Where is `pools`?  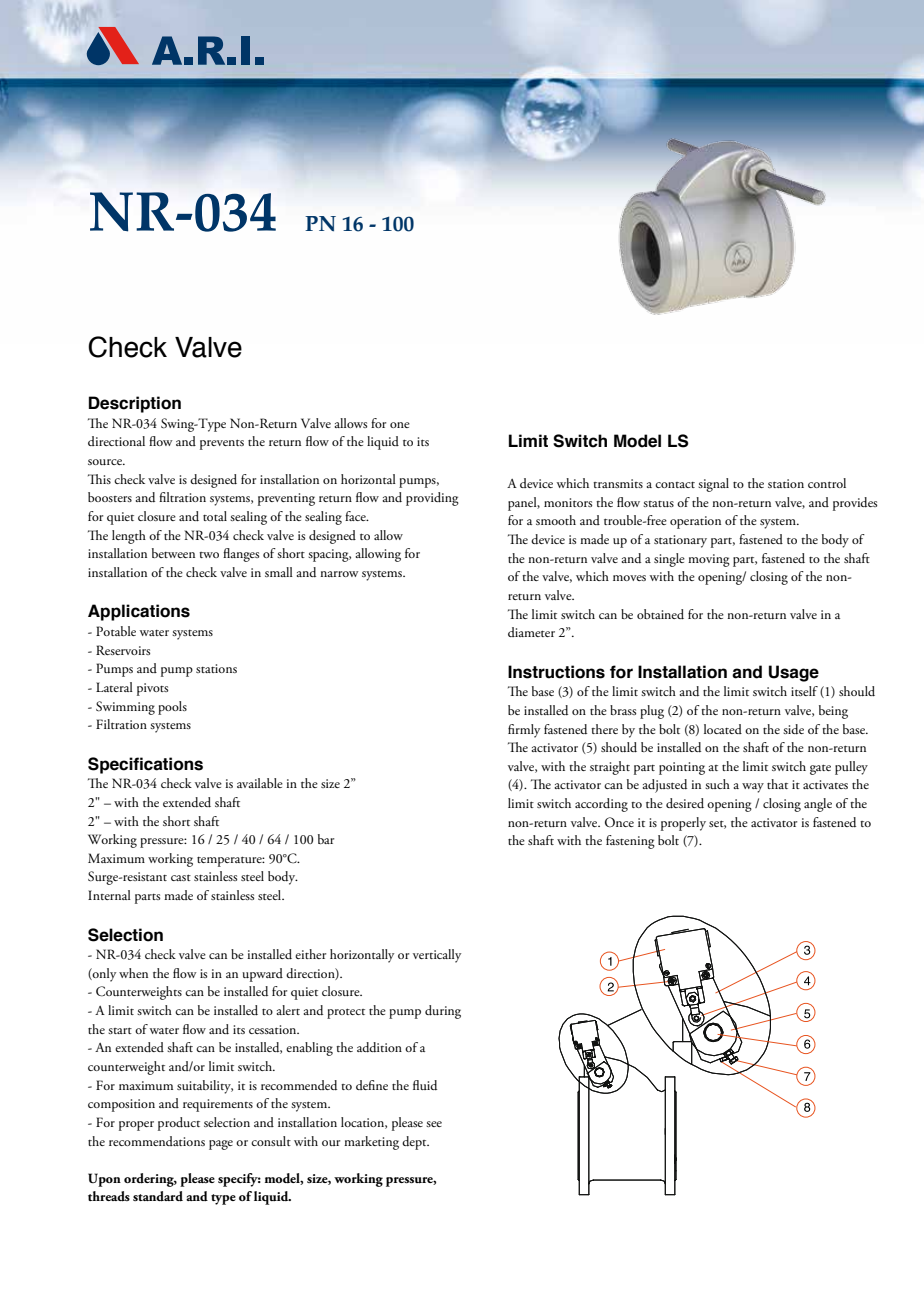
pools is located at coordinates (172, 708).
